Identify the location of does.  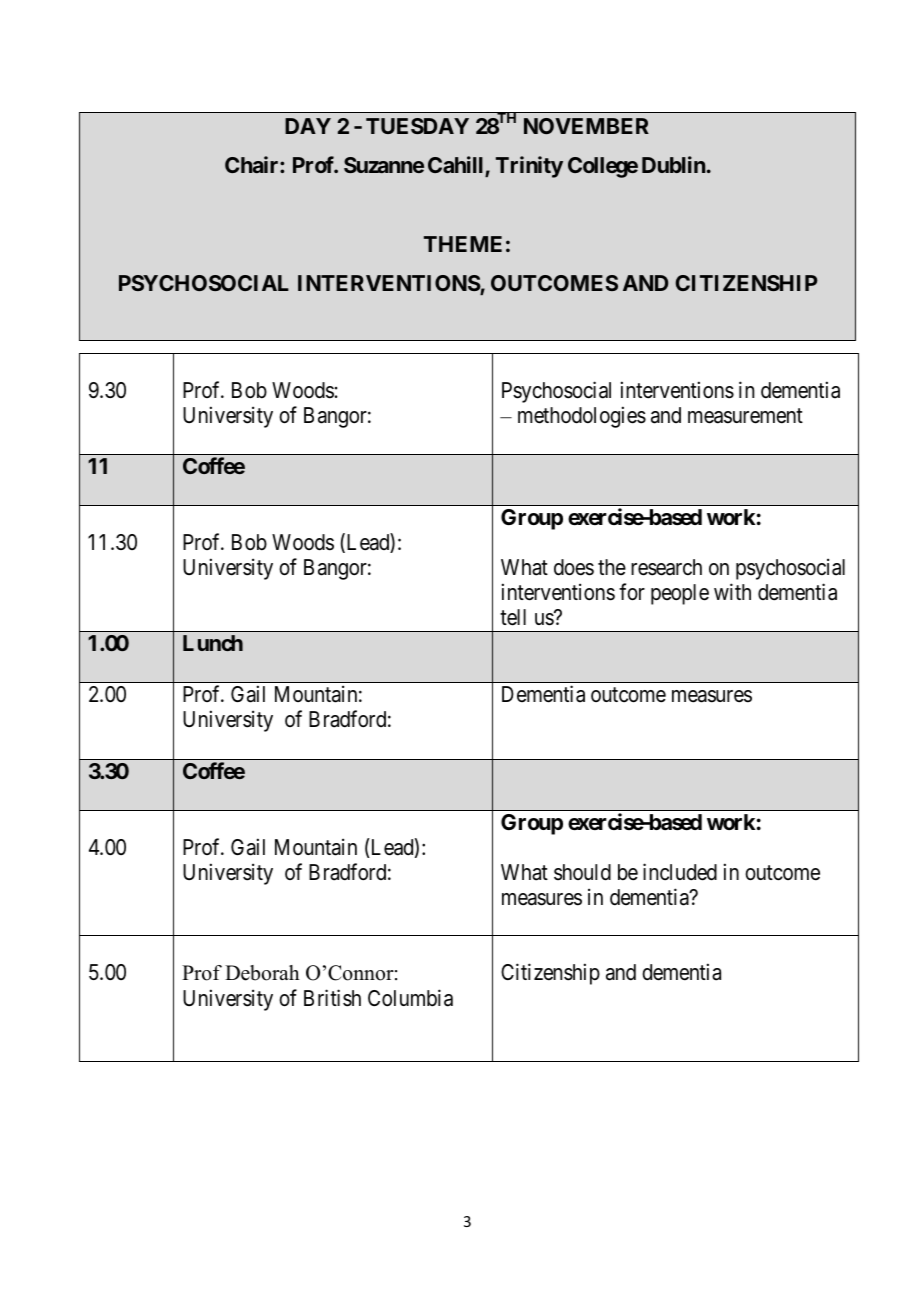
(574, 567).
